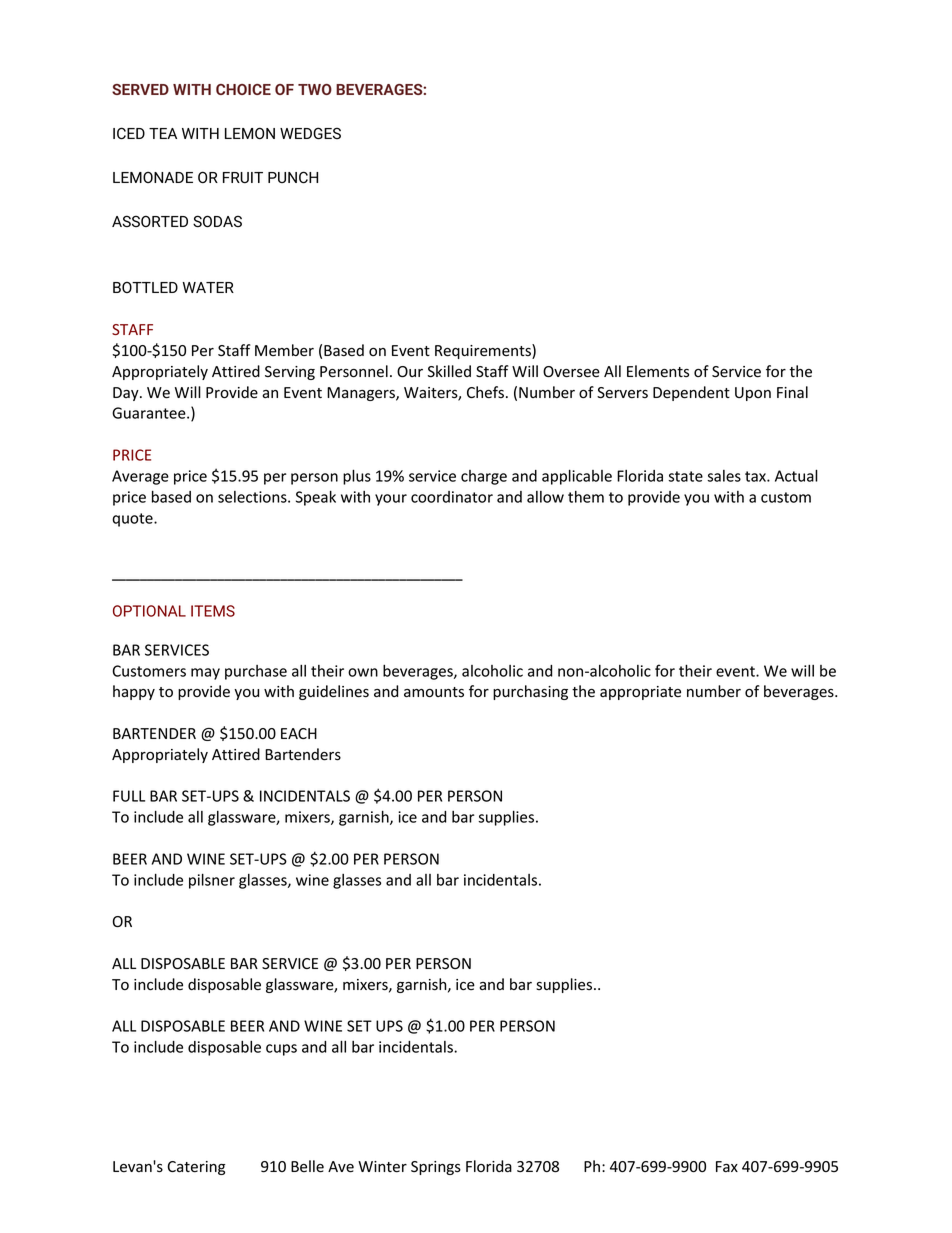 This page has width=952, height=1233. What do you see at coordinates (727, 1166) in the page?
I see `Fax` at bounding box center [727, 1166].
